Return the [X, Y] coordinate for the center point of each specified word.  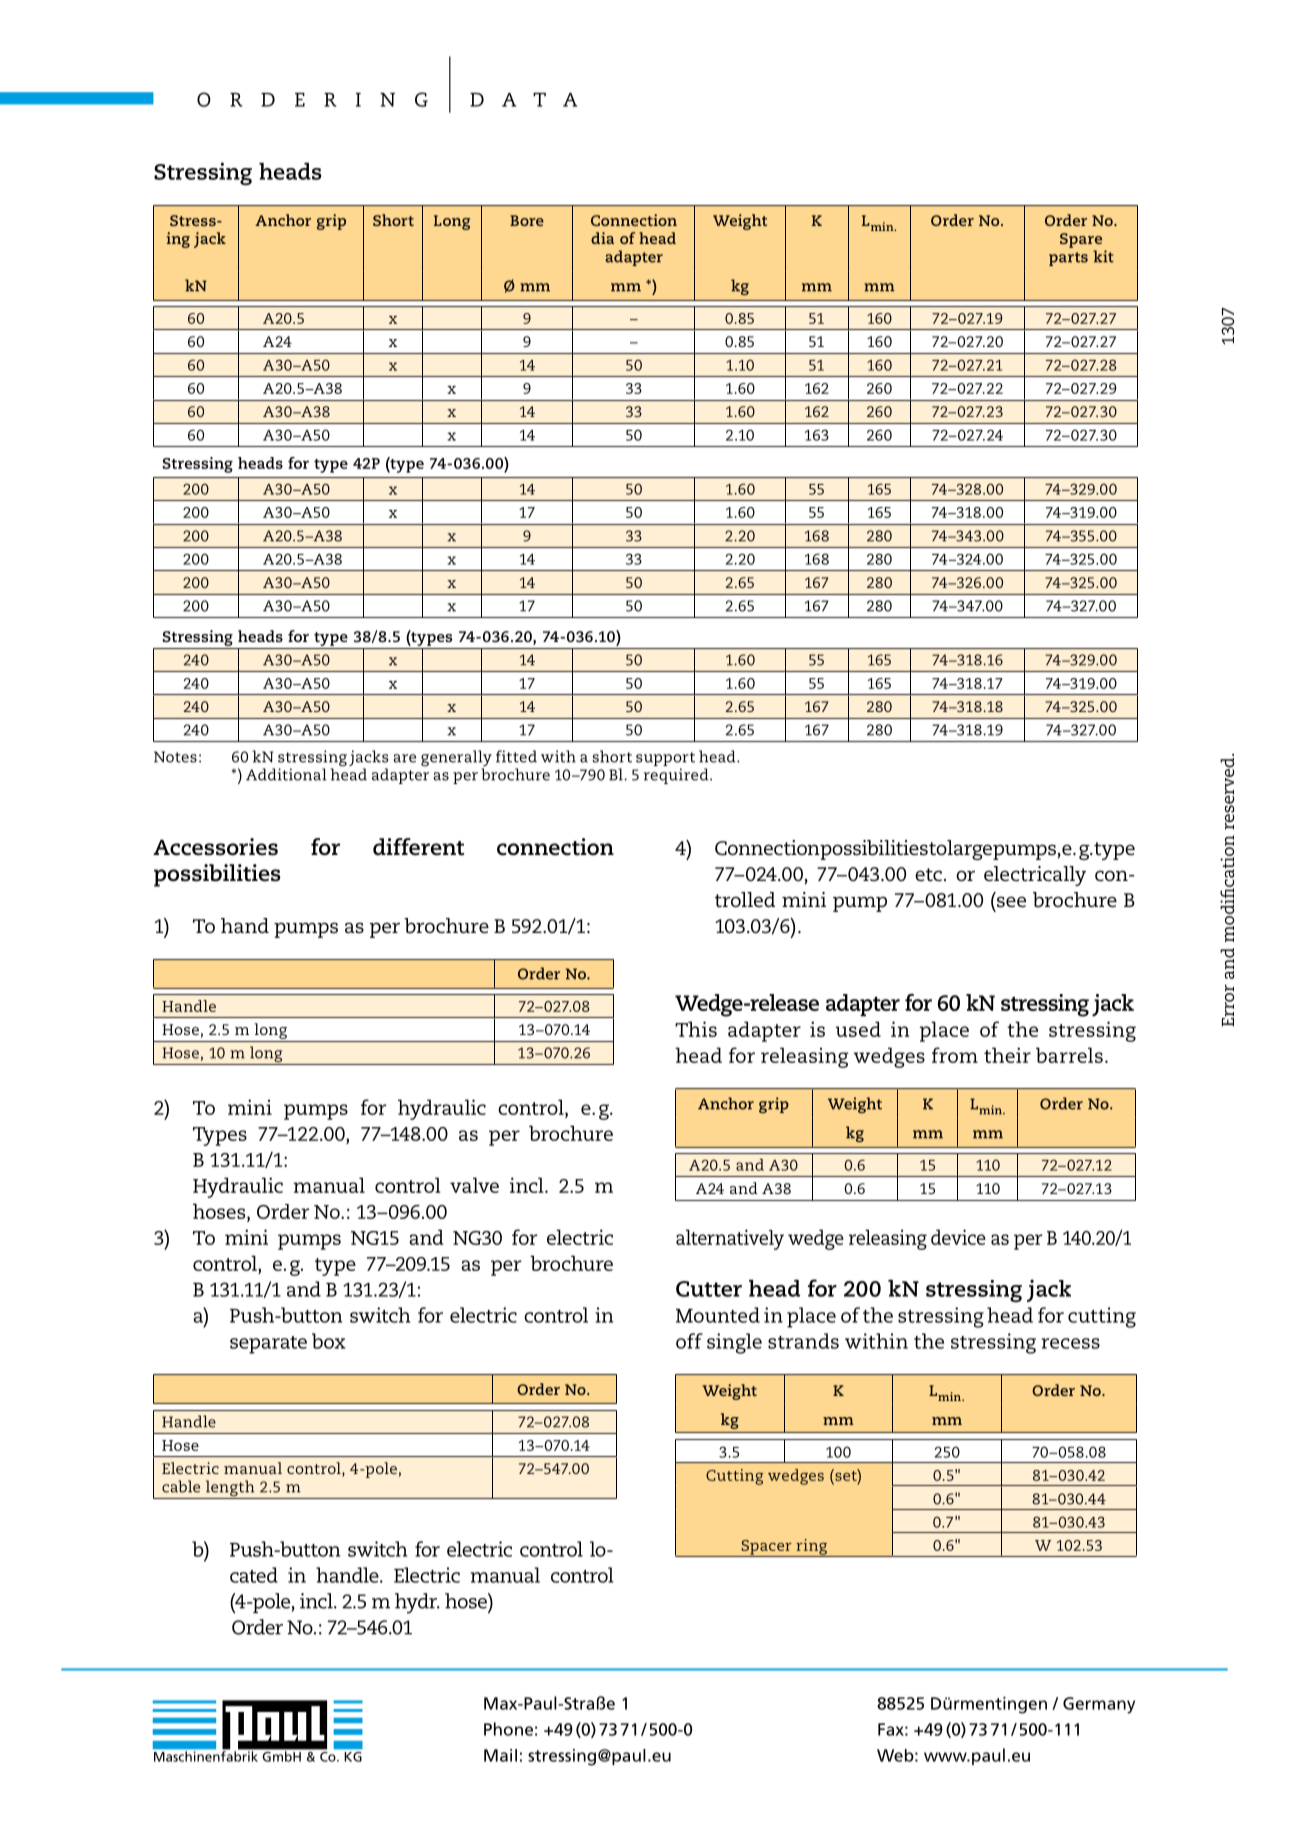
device [958, 1237]
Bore [527, 220]
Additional [286, 774]
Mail [500, 1755]
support [665, 759]
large [969, 850]
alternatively [730, 1239]
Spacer [766, 1548]
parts [1068, 259]
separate [268, 1345]
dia [602, 238]
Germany [1099, 1705]
